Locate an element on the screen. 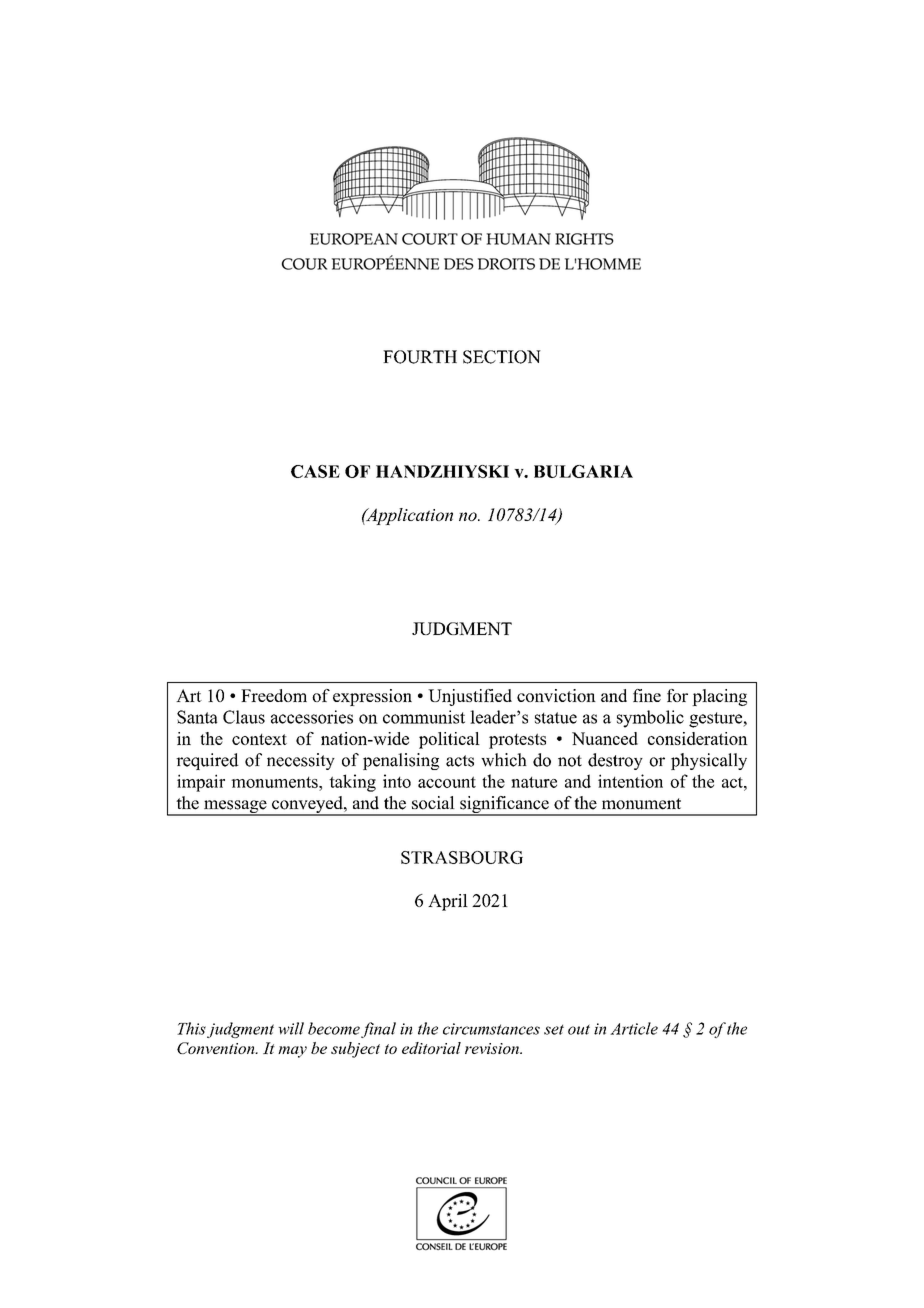 This screenshot has height=1308, width=924. fine is located at coordinates (647, 695).
